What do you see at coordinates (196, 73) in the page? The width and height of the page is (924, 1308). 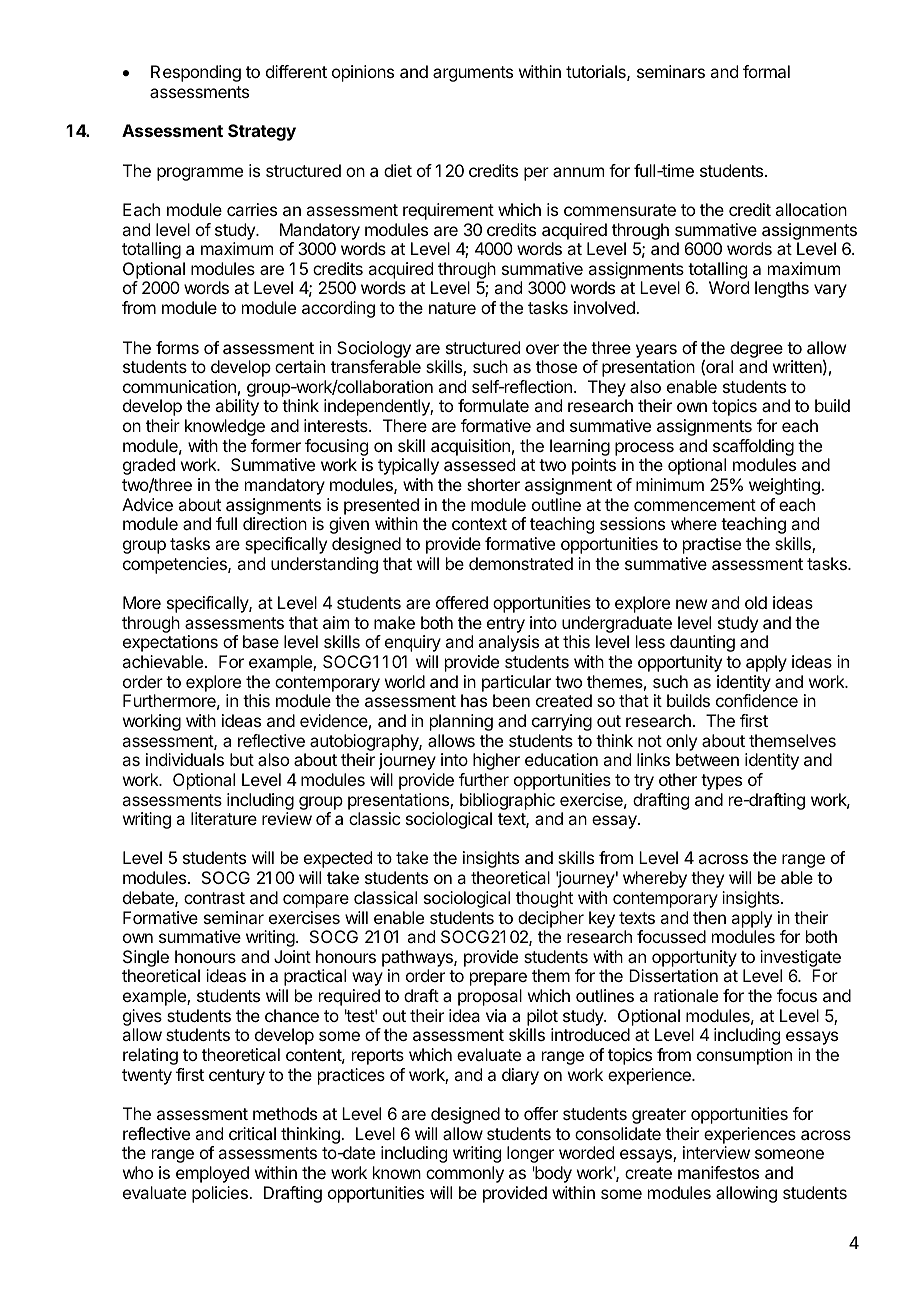 I see `Responding` at bounding box center [196, 73].
